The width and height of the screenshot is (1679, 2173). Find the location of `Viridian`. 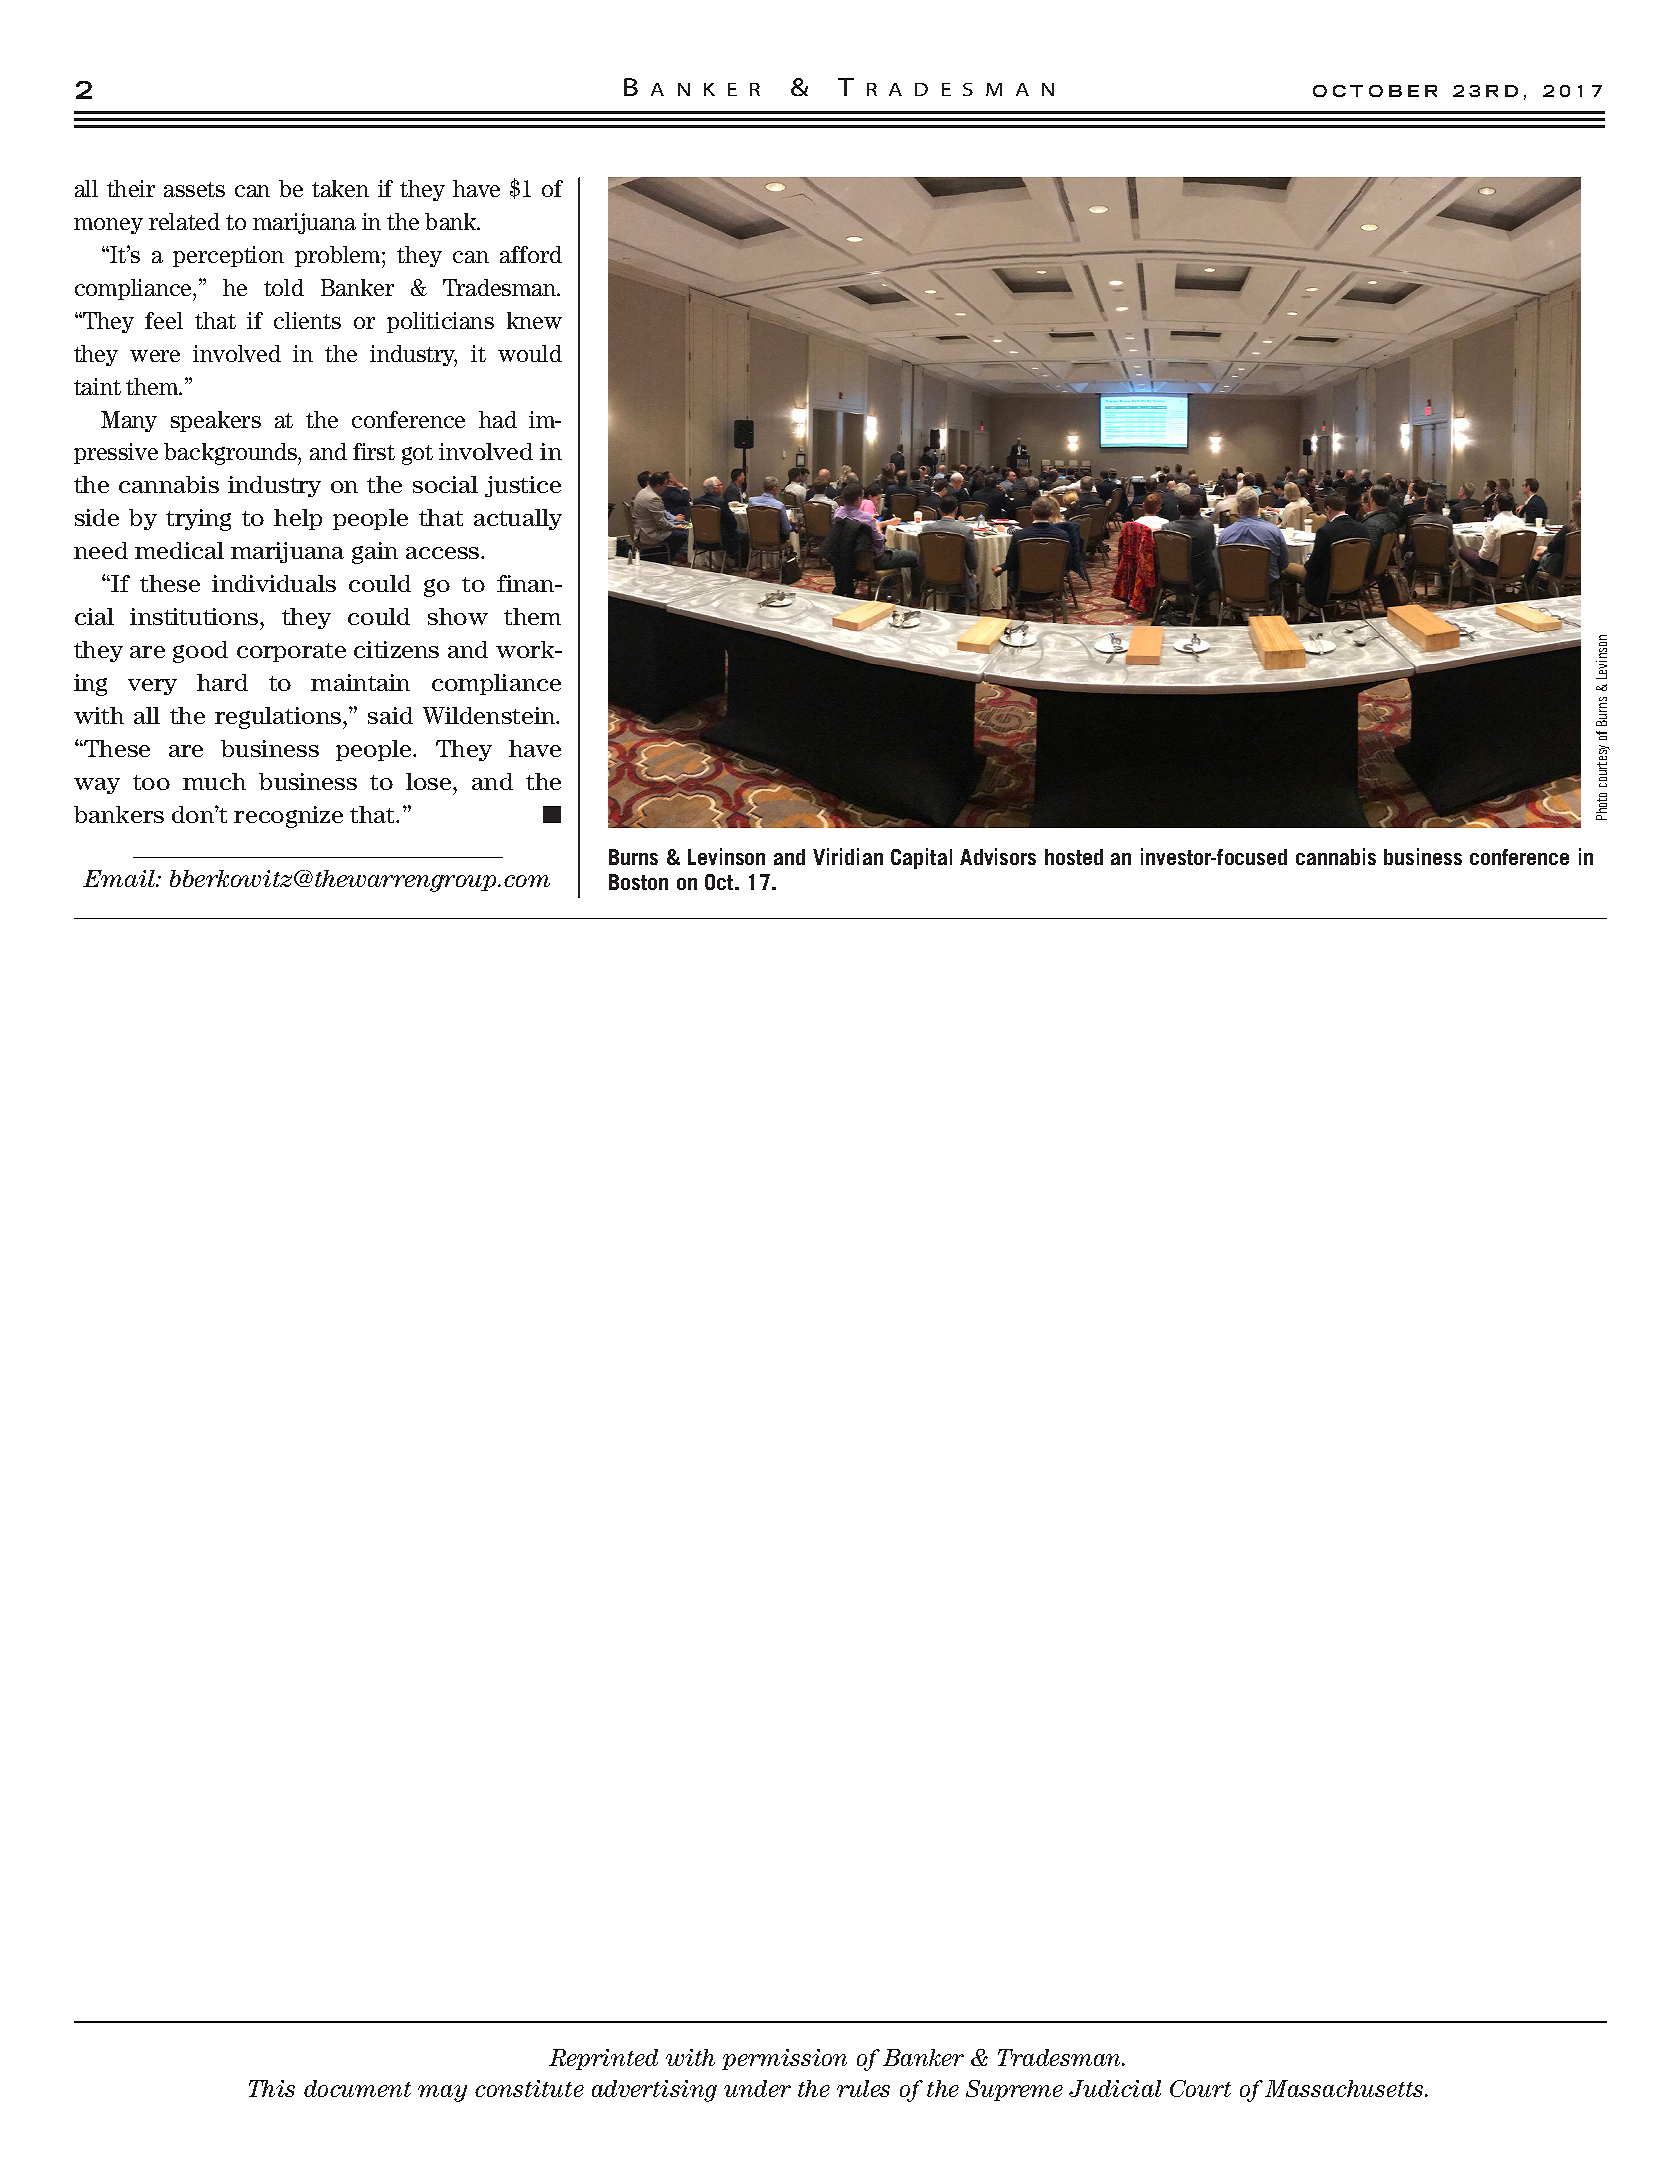

Viridian is located at coordinates (848, 856).
